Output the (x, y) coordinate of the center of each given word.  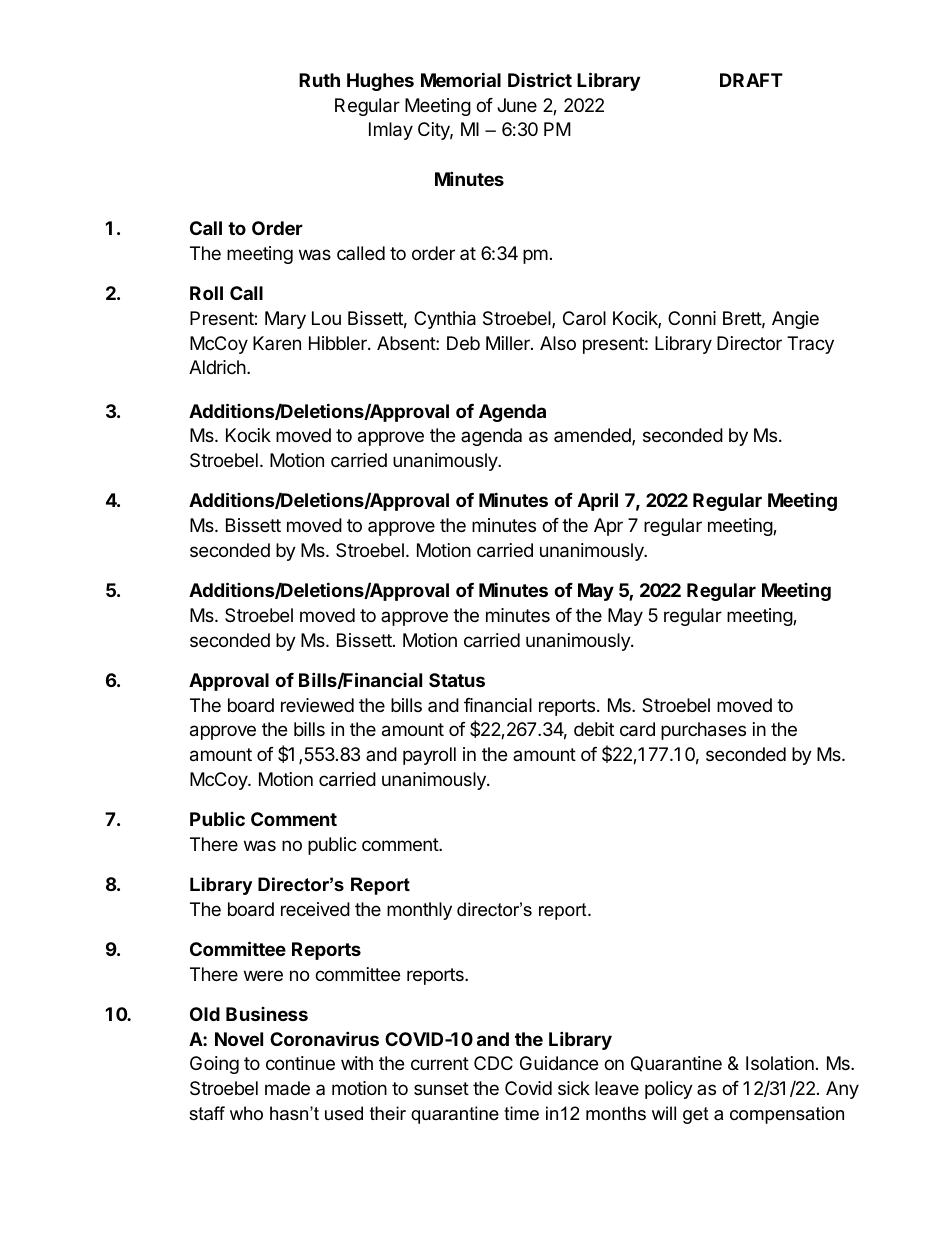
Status (457, 680)
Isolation (780, 1063)
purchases (703, 731)
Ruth (319, 80)
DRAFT (751, 80)
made (287, 1088)
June (517, 105)
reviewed (317, 705)
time (521, 1113)
